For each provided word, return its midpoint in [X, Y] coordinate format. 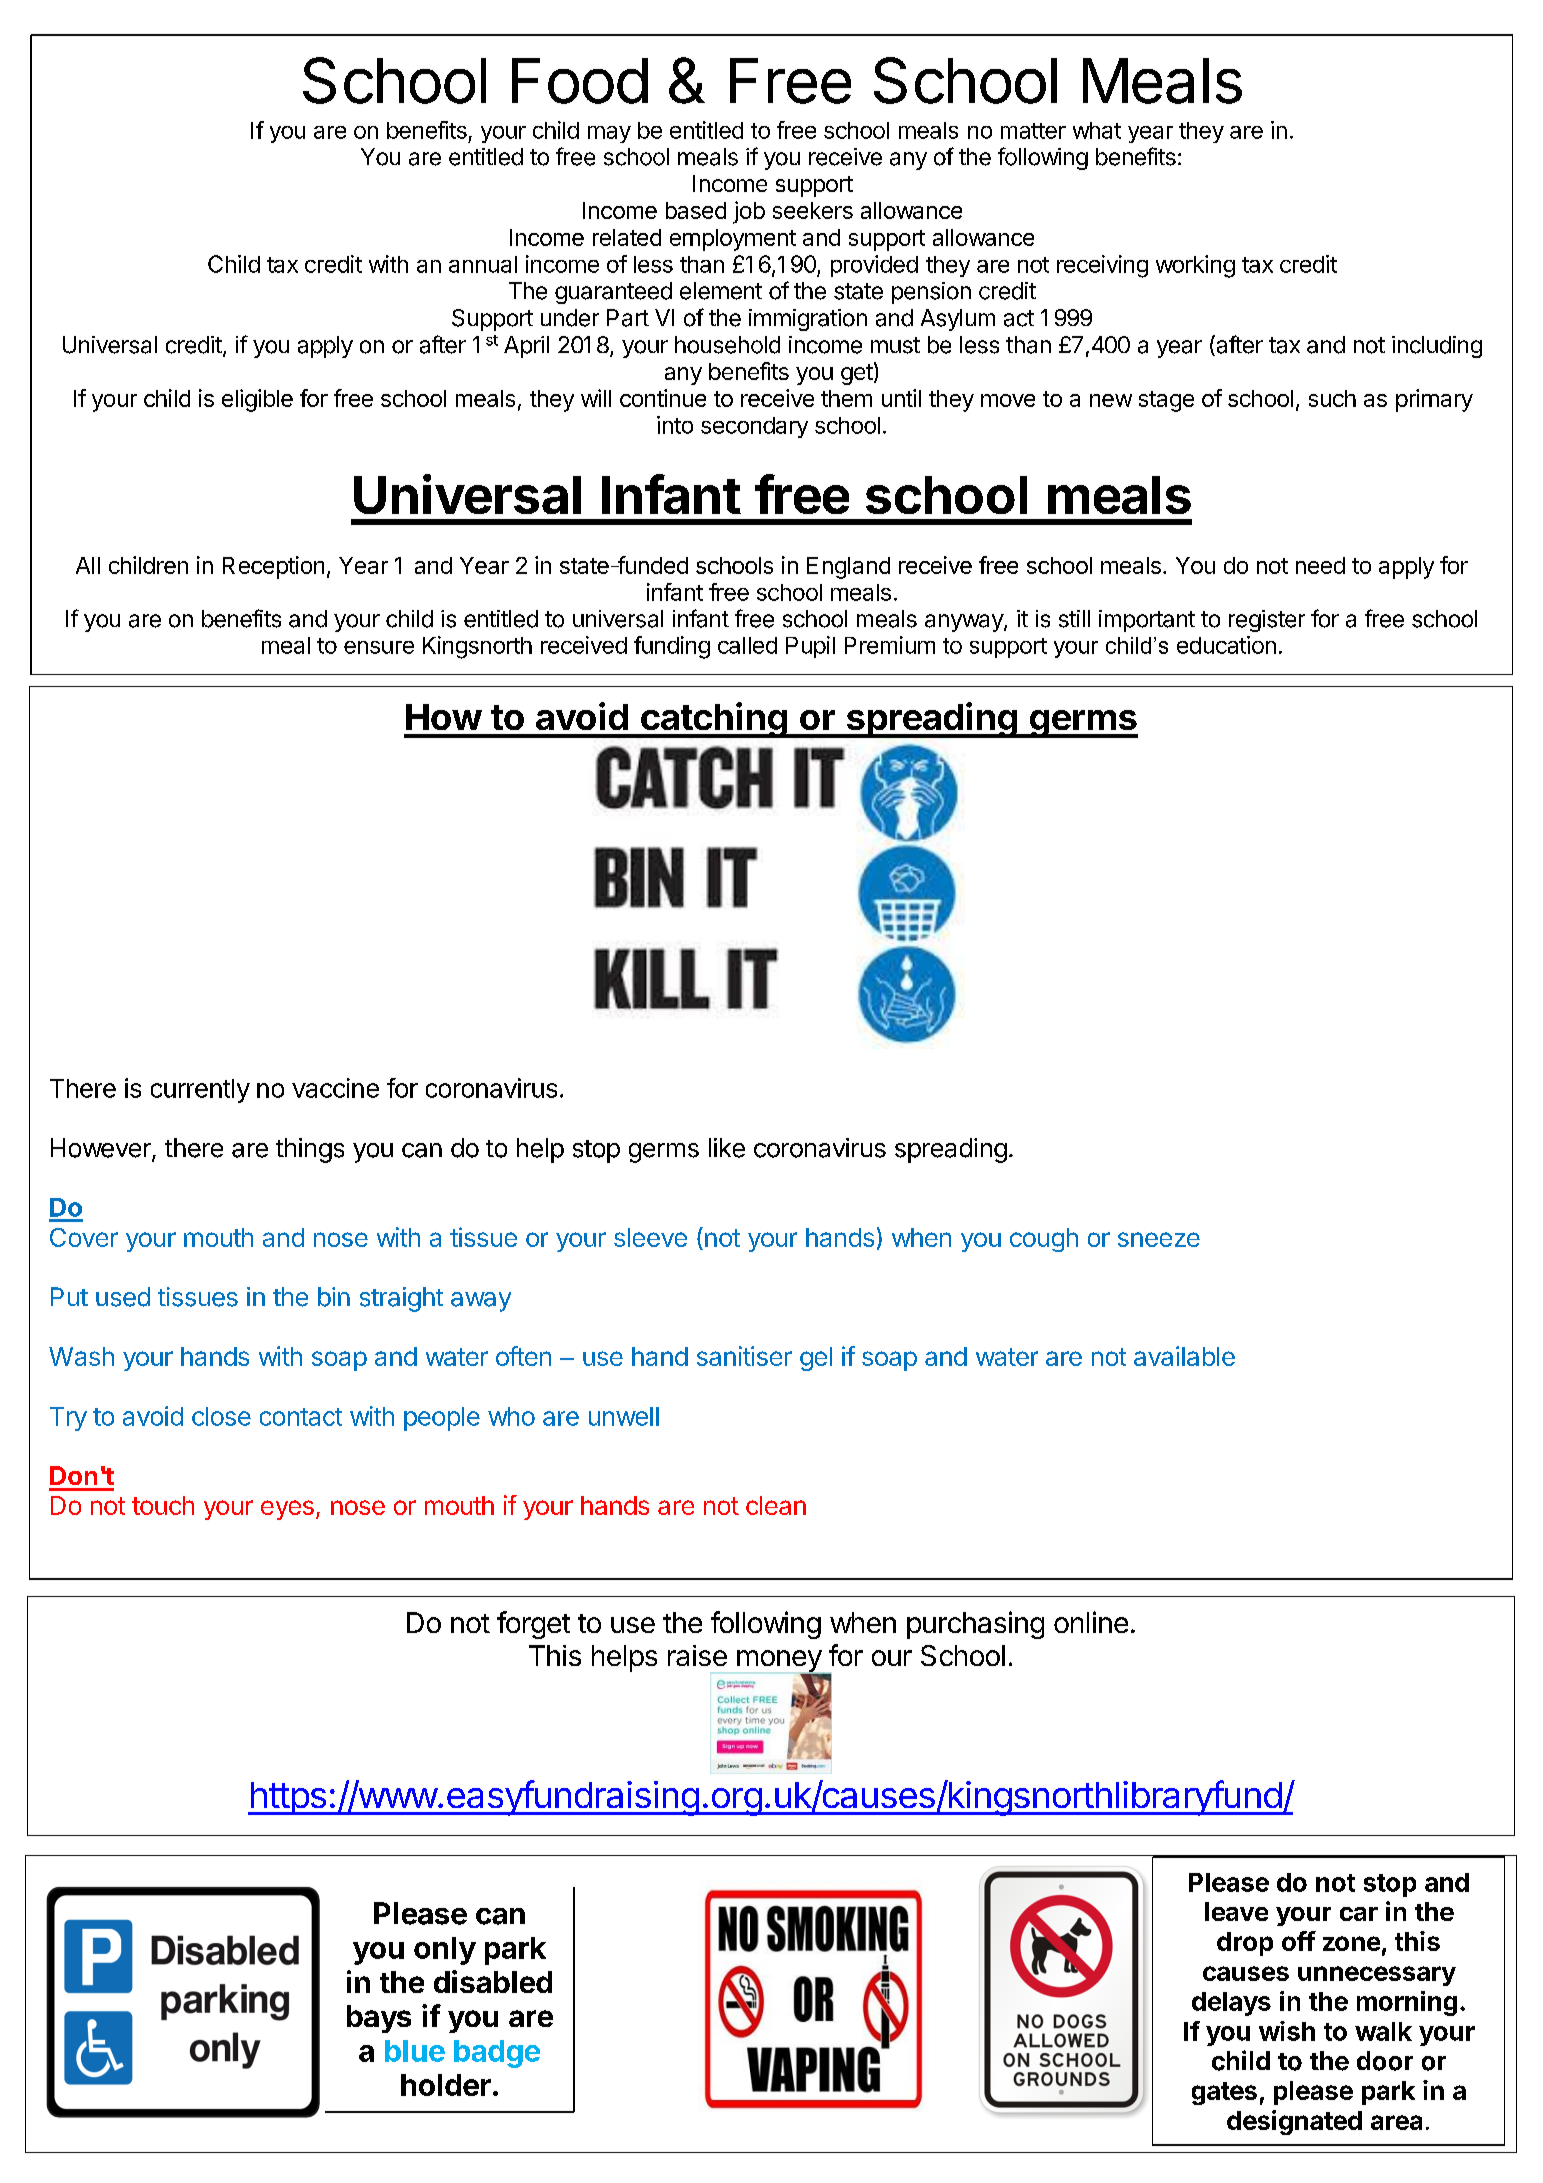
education [1226, 645]
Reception [273, 567]
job [749, 212]
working [1195, 266]
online [1091, 1622]
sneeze [1159, 1239]
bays [379, 2019]
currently [200, 1091]
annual [483, 264]
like [727, 1148]
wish [1287, 2031]
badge [497, 2054]
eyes [287, 1510]
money [780, 1662]
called [747, 645]
